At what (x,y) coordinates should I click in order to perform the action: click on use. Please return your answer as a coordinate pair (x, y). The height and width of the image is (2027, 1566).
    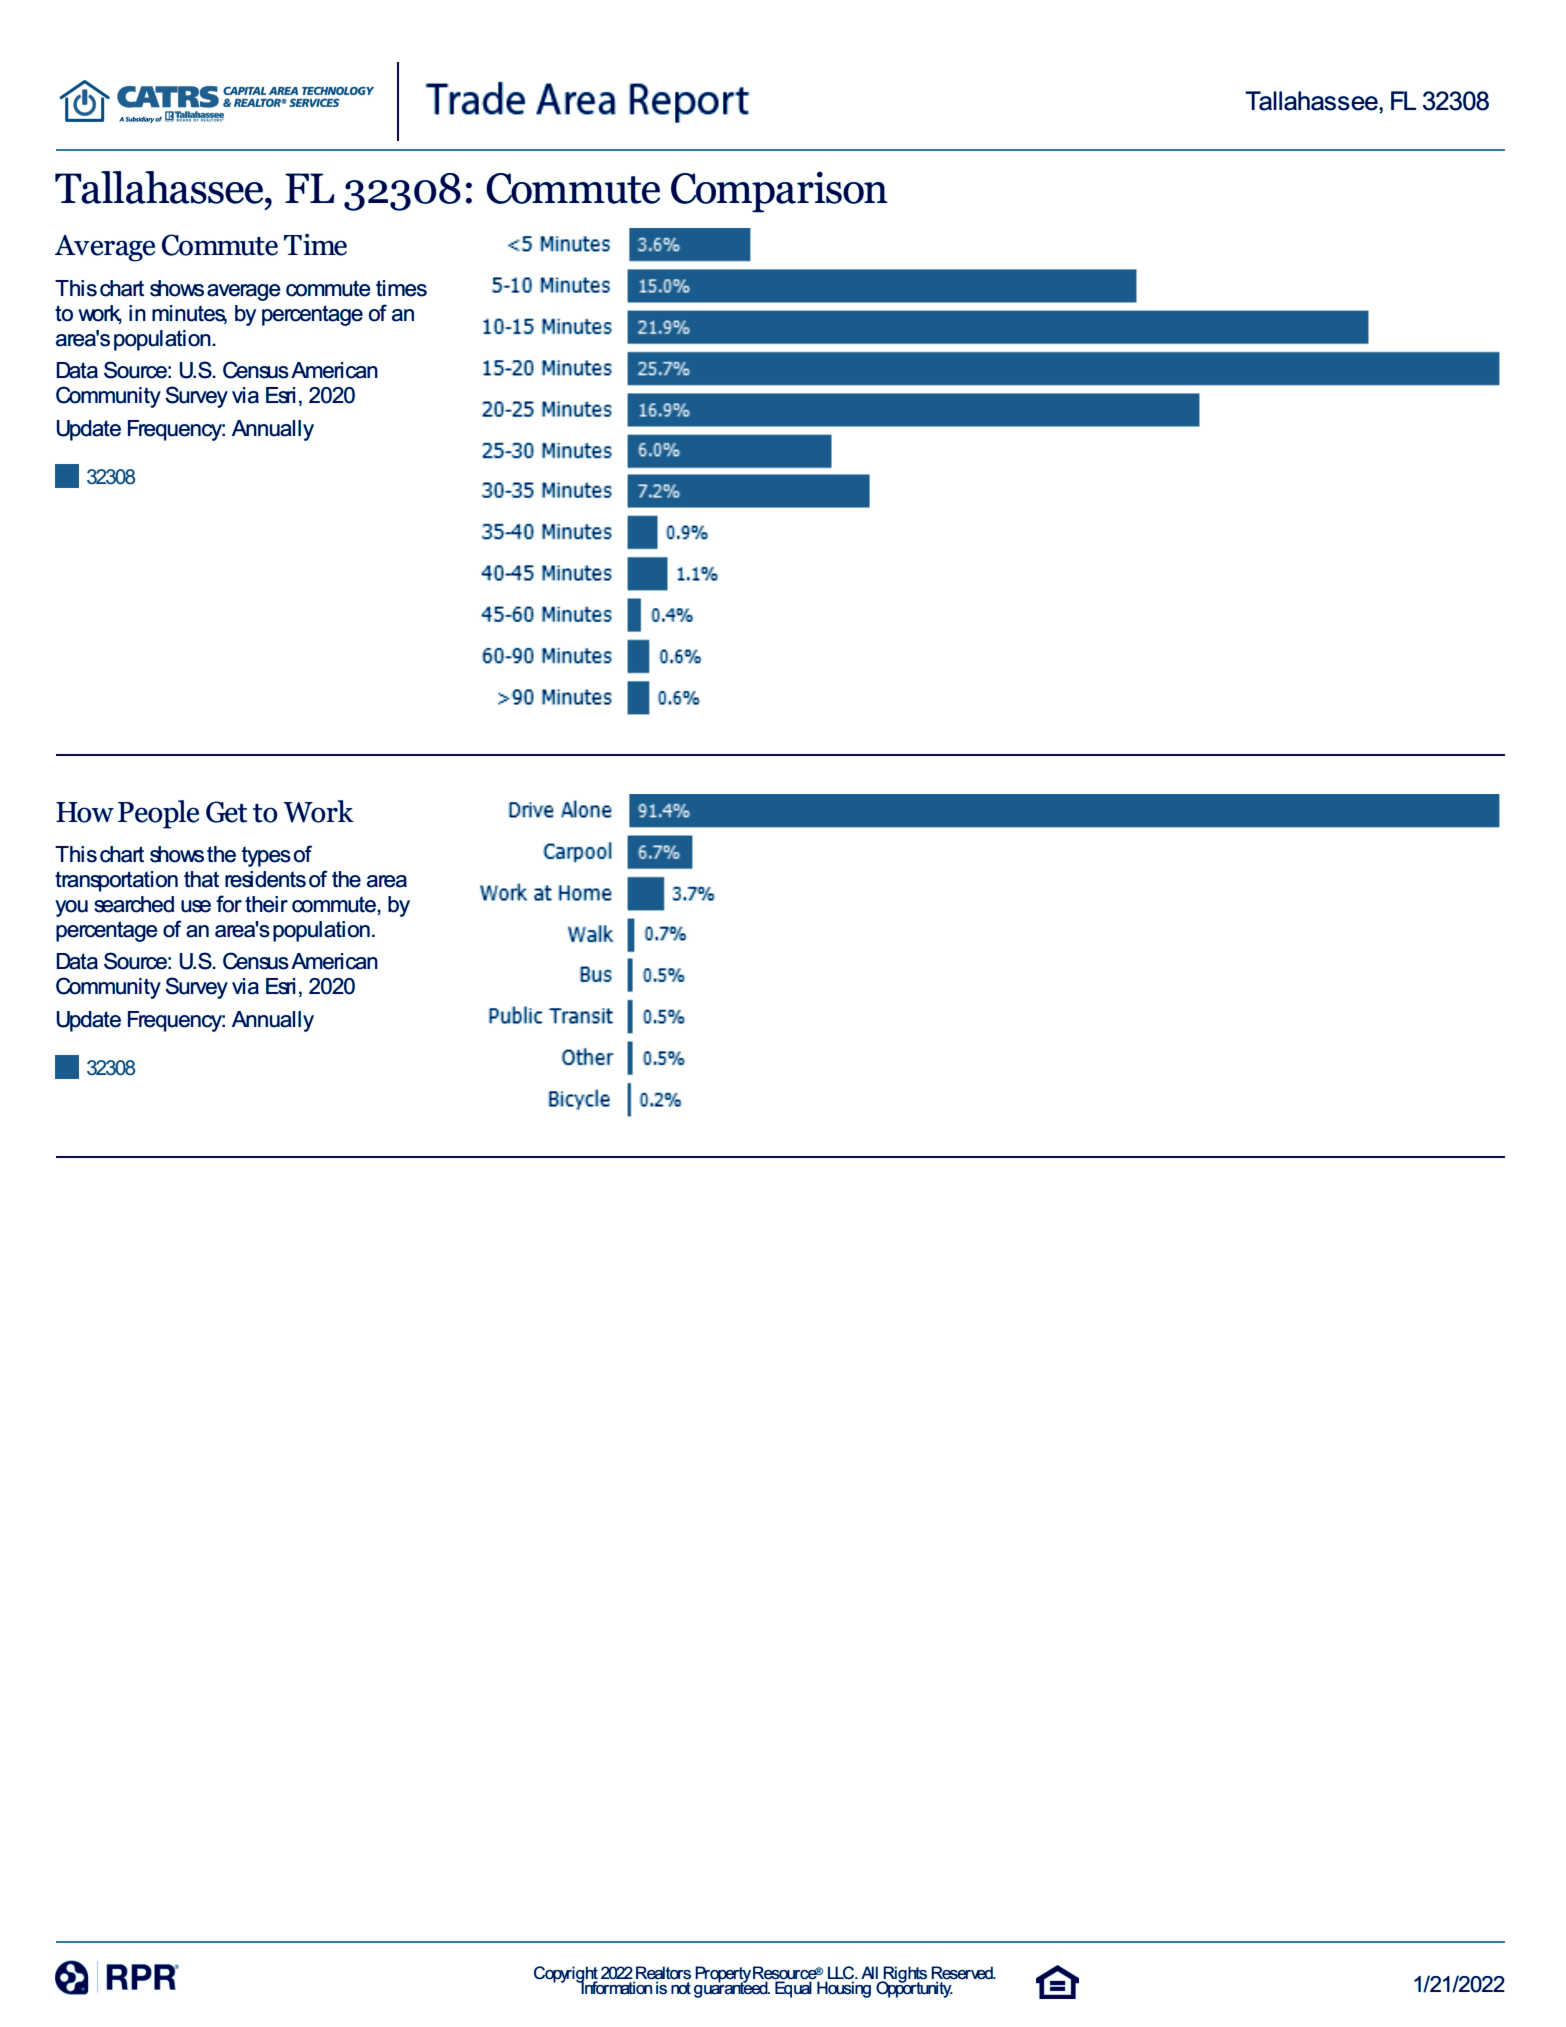
    Looking at the image, I should click on (196, 906).
